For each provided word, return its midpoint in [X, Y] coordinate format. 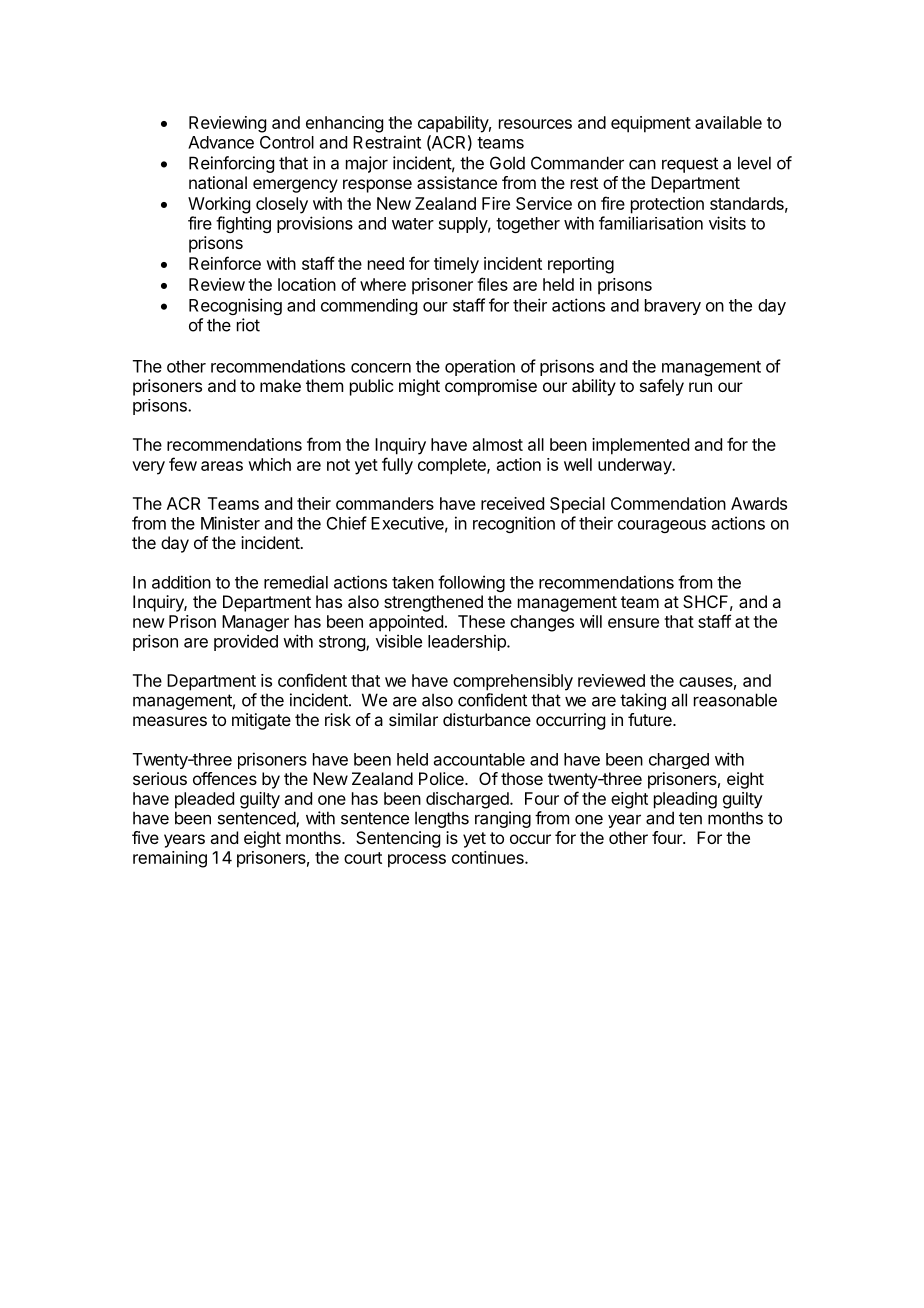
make [280, 385]
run [700, 387]
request [690, 165]
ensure [633, 623]
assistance [457, 182]
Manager [255, 623]
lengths [442, 819]
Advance [221, 142]
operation [480, 367]
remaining [170, 859]
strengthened [433, 603]
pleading [685, 800]
